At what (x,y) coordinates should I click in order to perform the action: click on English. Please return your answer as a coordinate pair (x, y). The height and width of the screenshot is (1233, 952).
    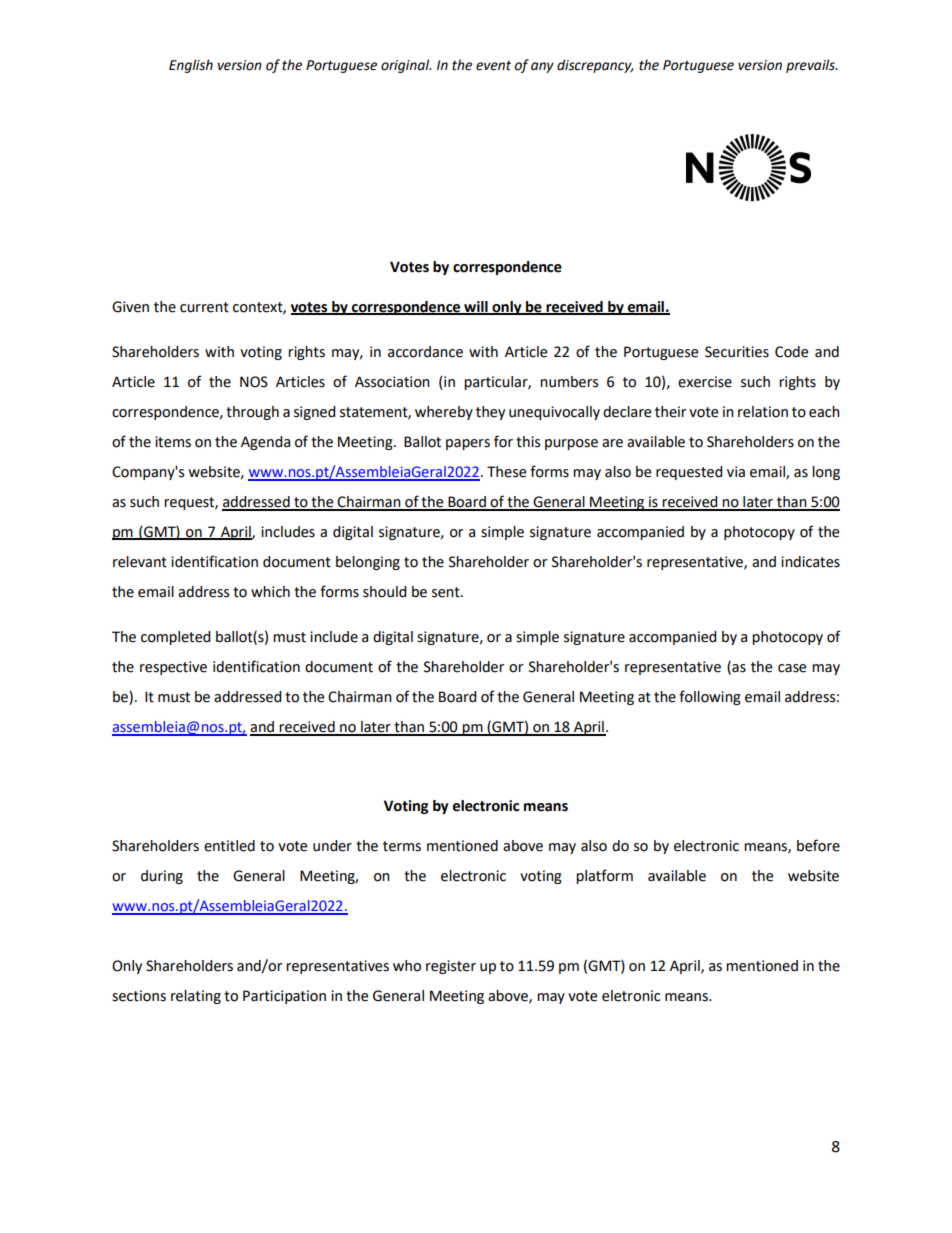
    Looking at the image, I should click on (191, 66).
